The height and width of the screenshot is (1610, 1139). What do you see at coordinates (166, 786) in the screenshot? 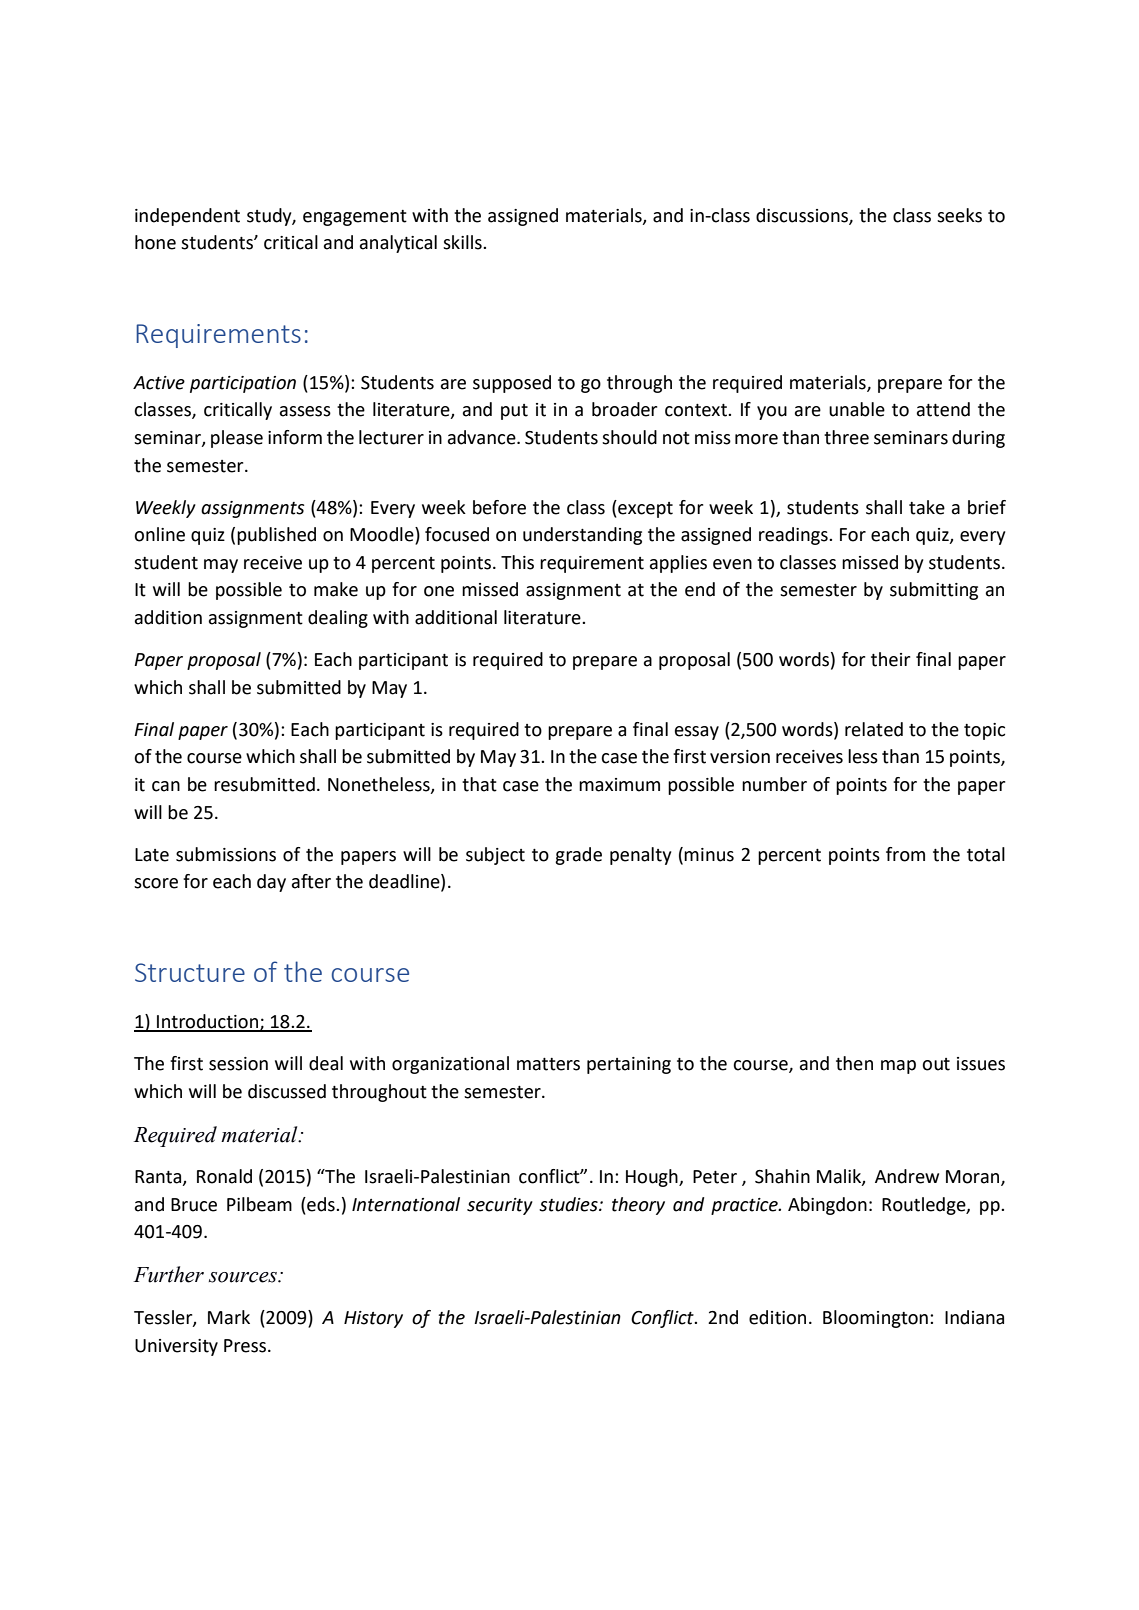
I see `can` at bounding box center [166, 786].
